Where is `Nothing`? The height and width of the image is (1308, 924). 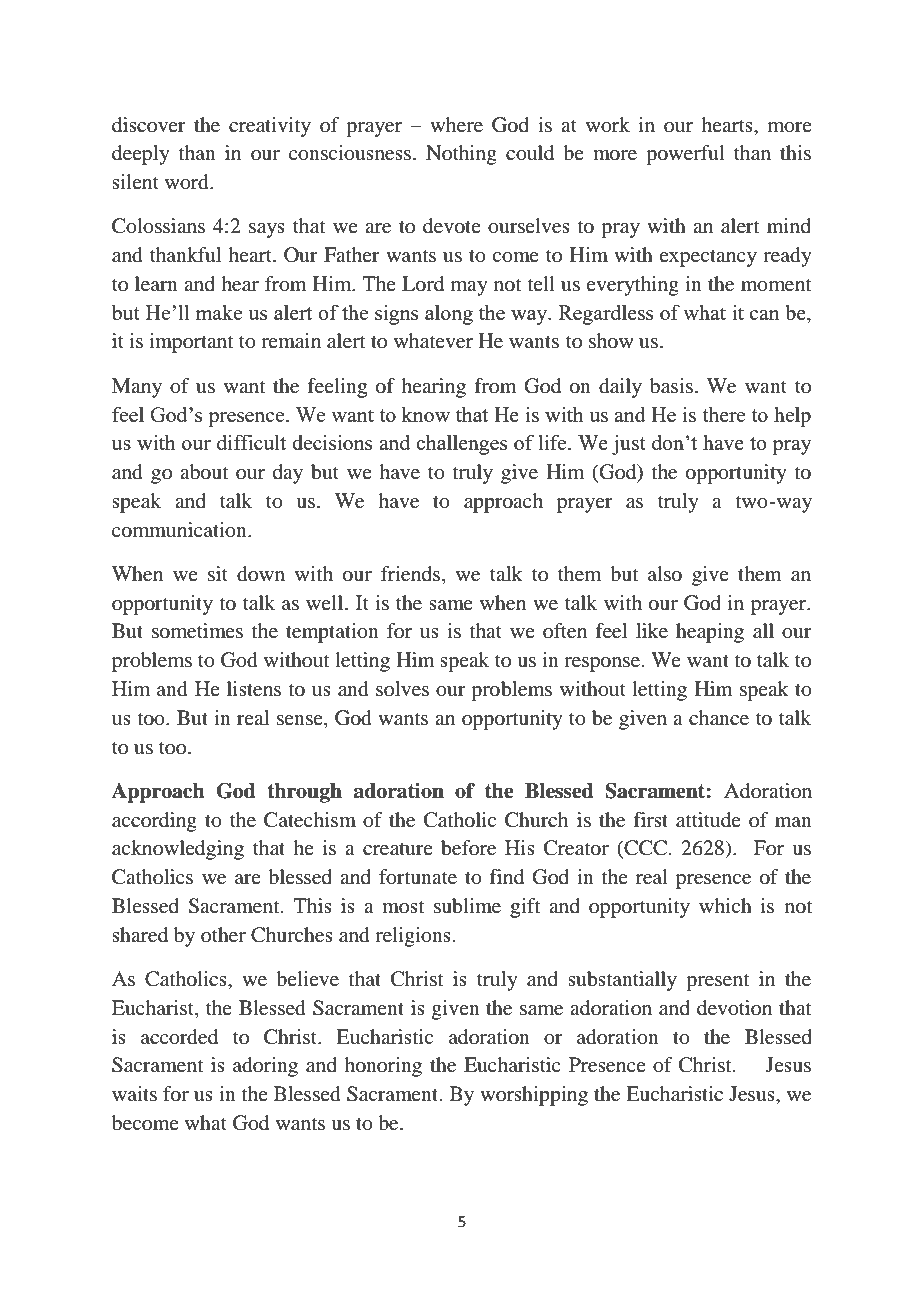
Nothing is located at coordinates (461, 155).
